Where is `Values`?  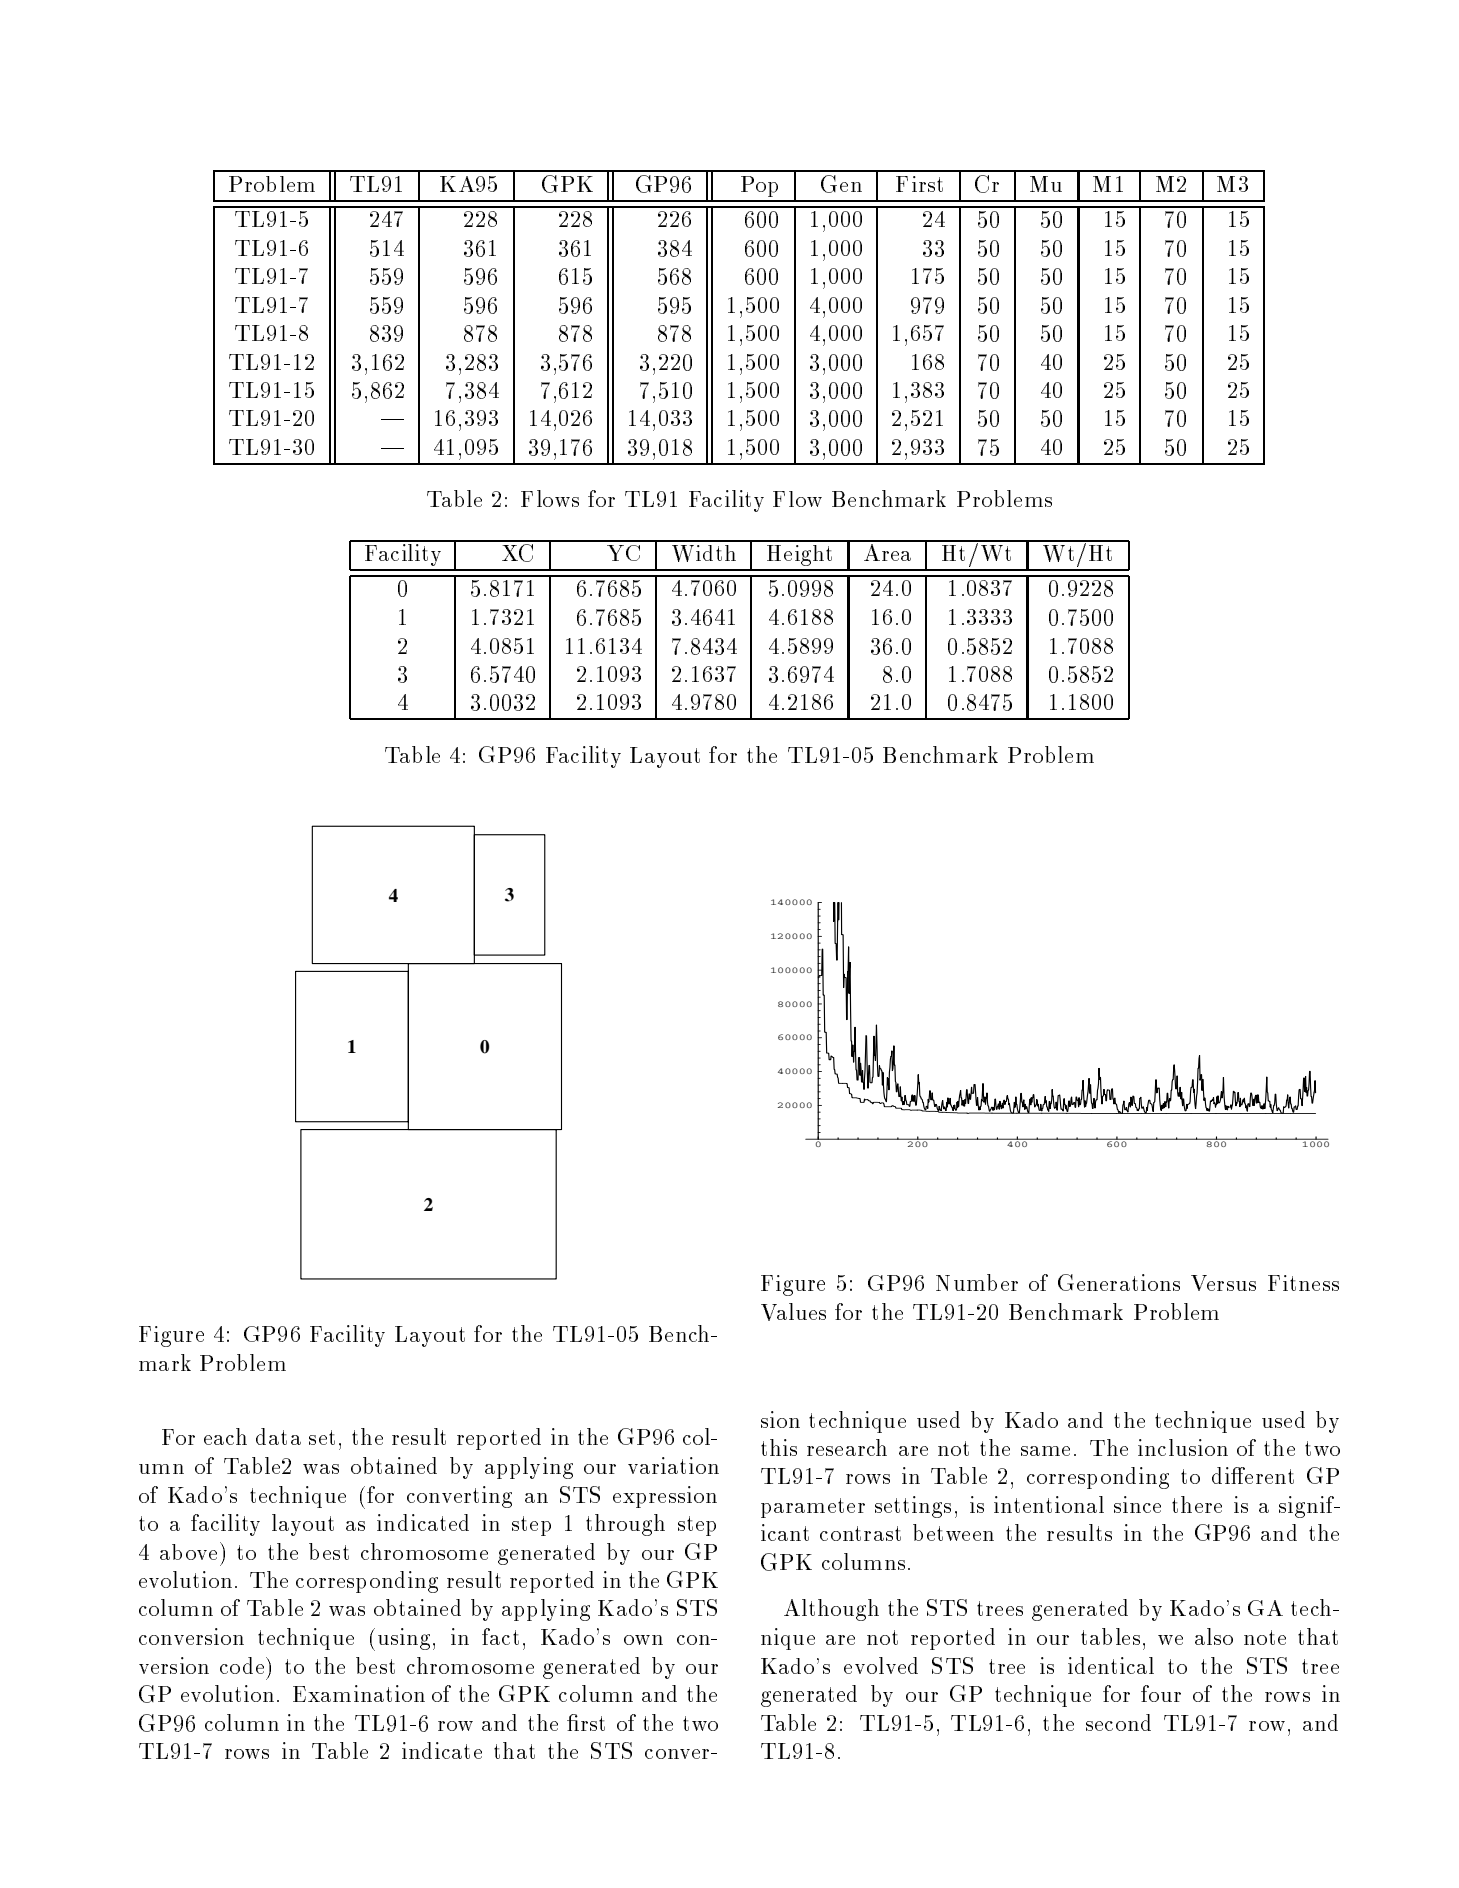 Values is located at coordinates (793, 1312).
